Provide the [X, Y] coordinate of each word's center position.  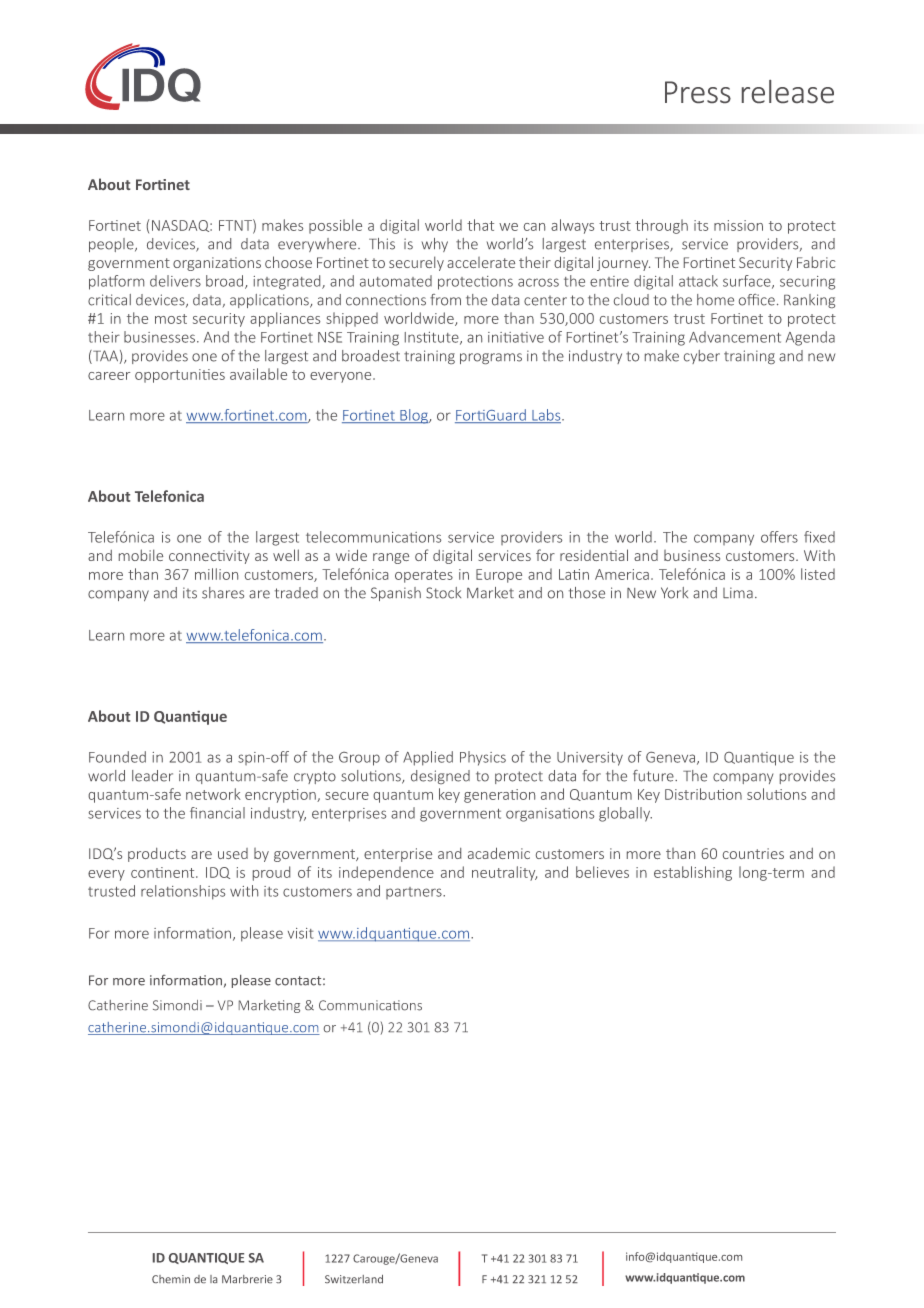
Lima [738, 593]
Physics [483, 758]
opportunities [180, 376]
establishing [693, 873]
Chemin [171, 1279]
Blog [414, 416]
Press [698, 92]
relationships [183, 892]
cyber [702, 357]
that [480, 225]
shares [223, 593]
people [112, 245]
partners [415, 893]
